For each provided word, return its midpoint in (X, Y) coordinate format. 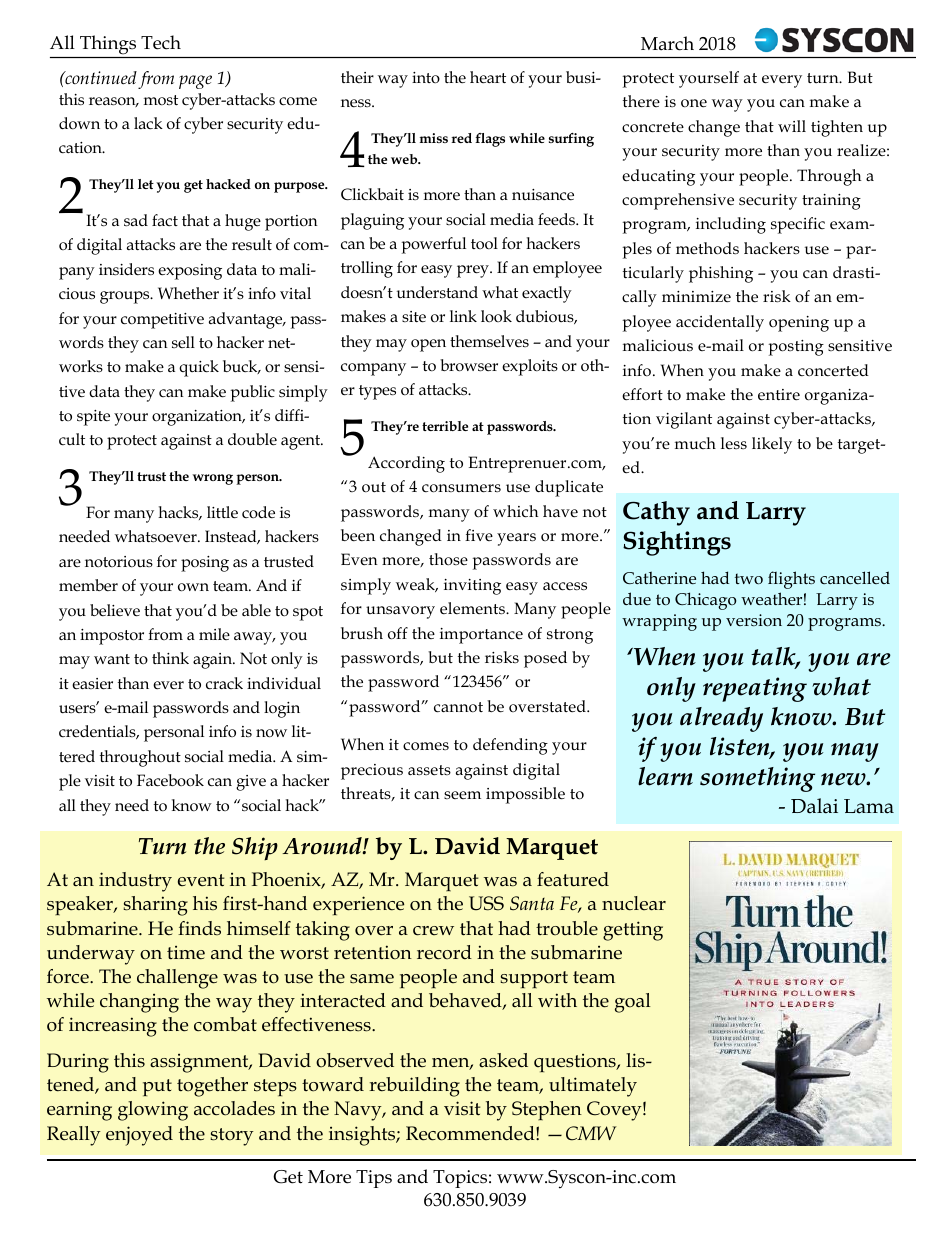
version (754, 620)
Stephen (547, 1110)
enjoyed (139, 1136)
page (195, 82)
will (792, 126)
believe (115, 610)
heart (488, 77)
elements (473, 608)
